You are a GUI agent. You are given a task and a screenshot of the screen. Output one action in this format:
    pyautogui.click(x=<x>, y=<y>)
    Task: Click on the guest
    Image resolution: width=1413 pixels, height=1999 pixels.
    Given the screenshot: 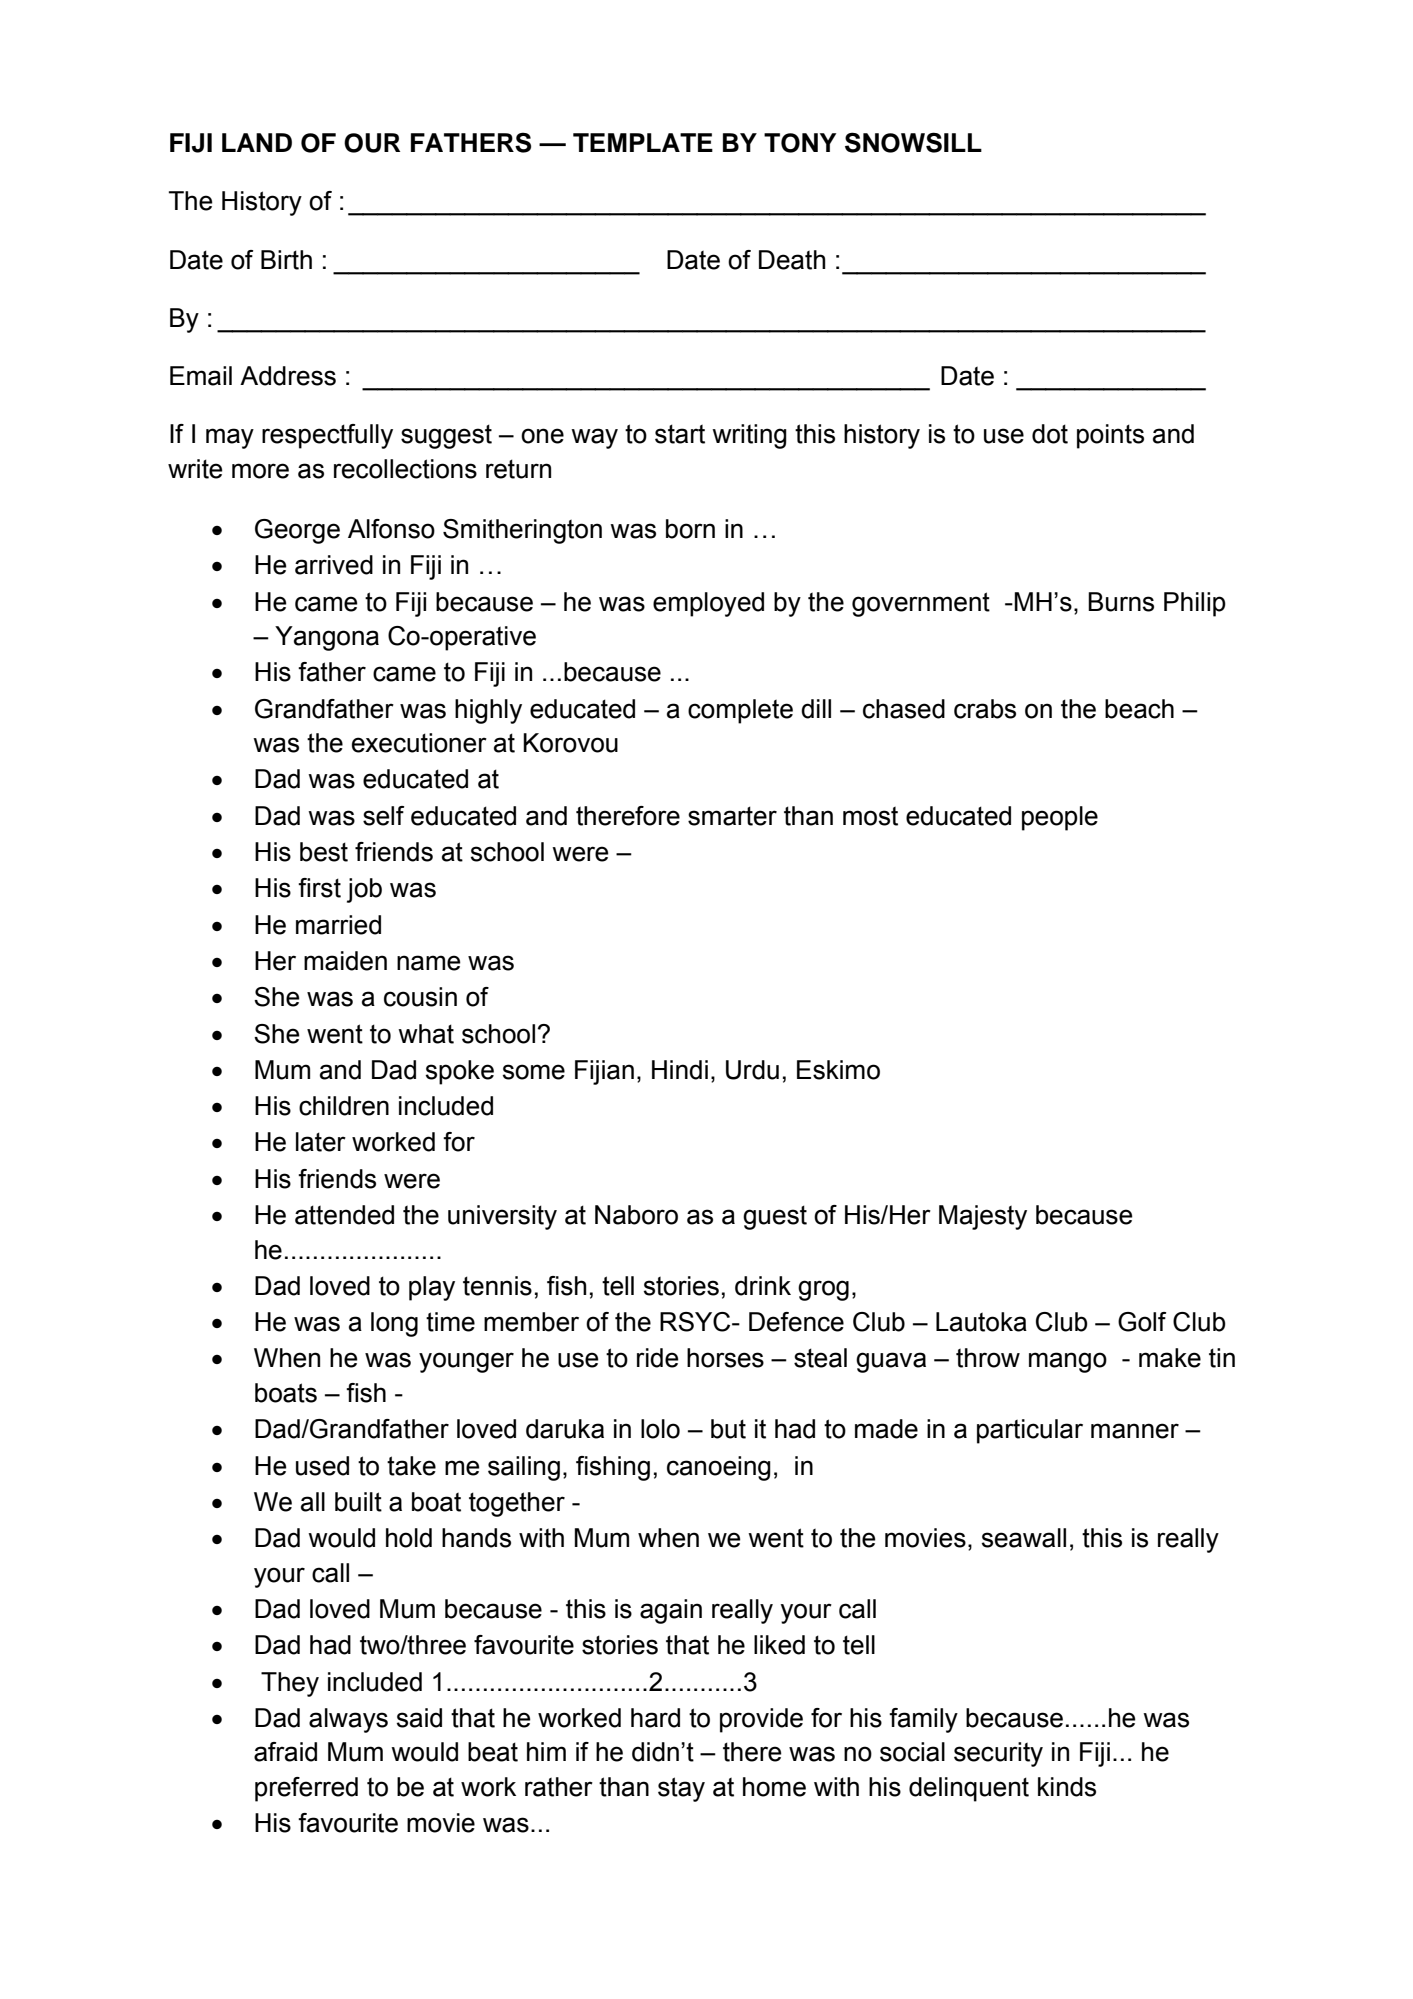 What is the action you would take?
    pyautogui.click(x=775, y=1217)
